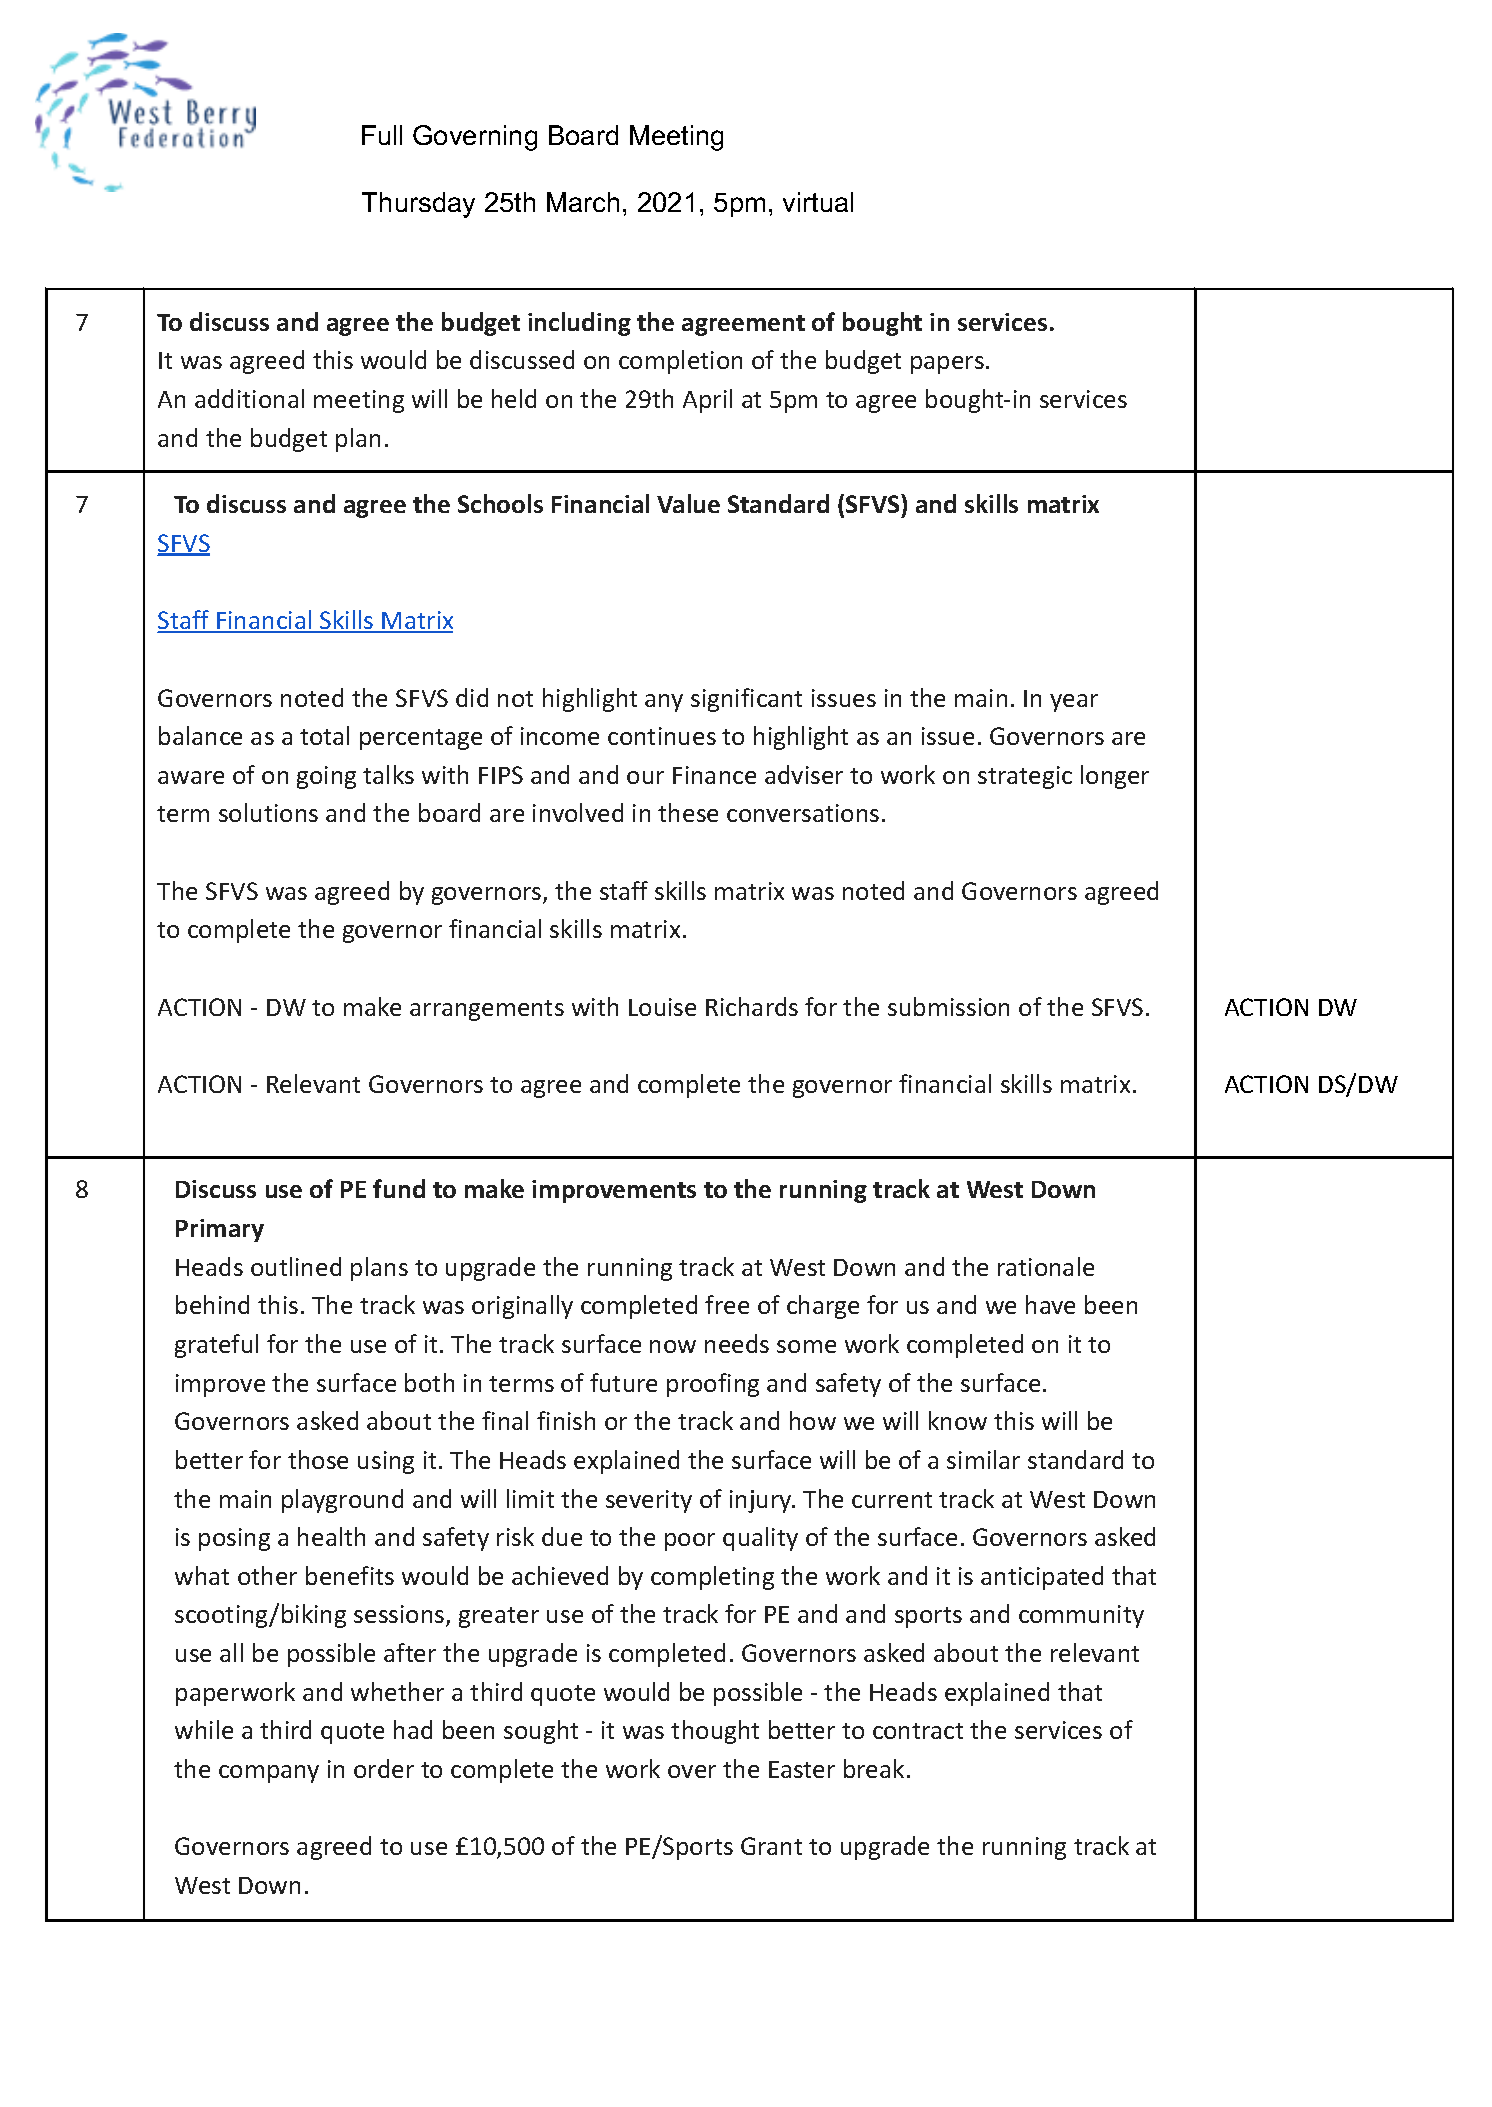  What do you see at coordinates (727, 1304) in the screenshot?
I see `free` at bounding box center [727, 1304].
